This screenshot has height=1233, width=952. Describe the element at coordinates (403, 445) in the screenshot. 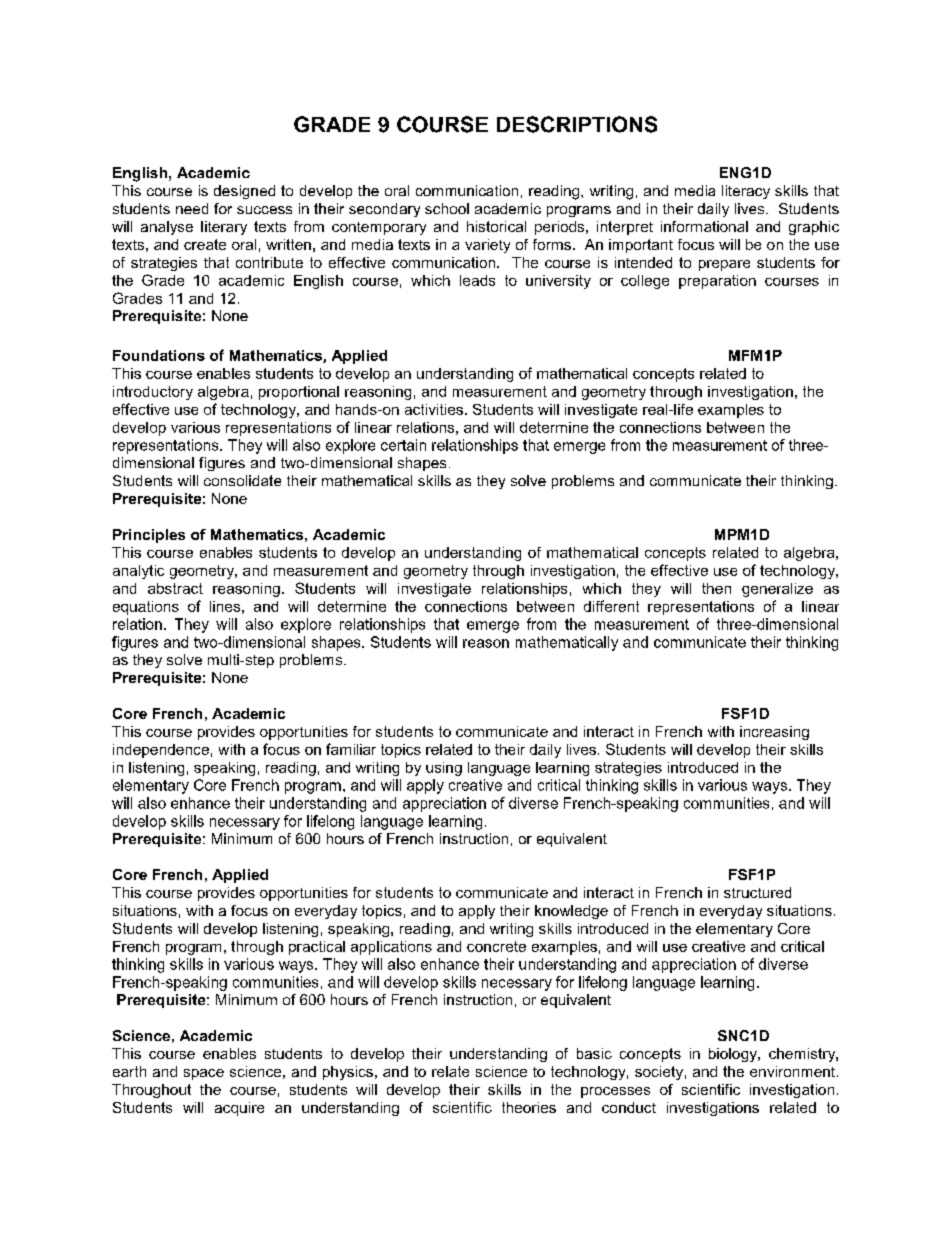

I see `certain` at that location.
